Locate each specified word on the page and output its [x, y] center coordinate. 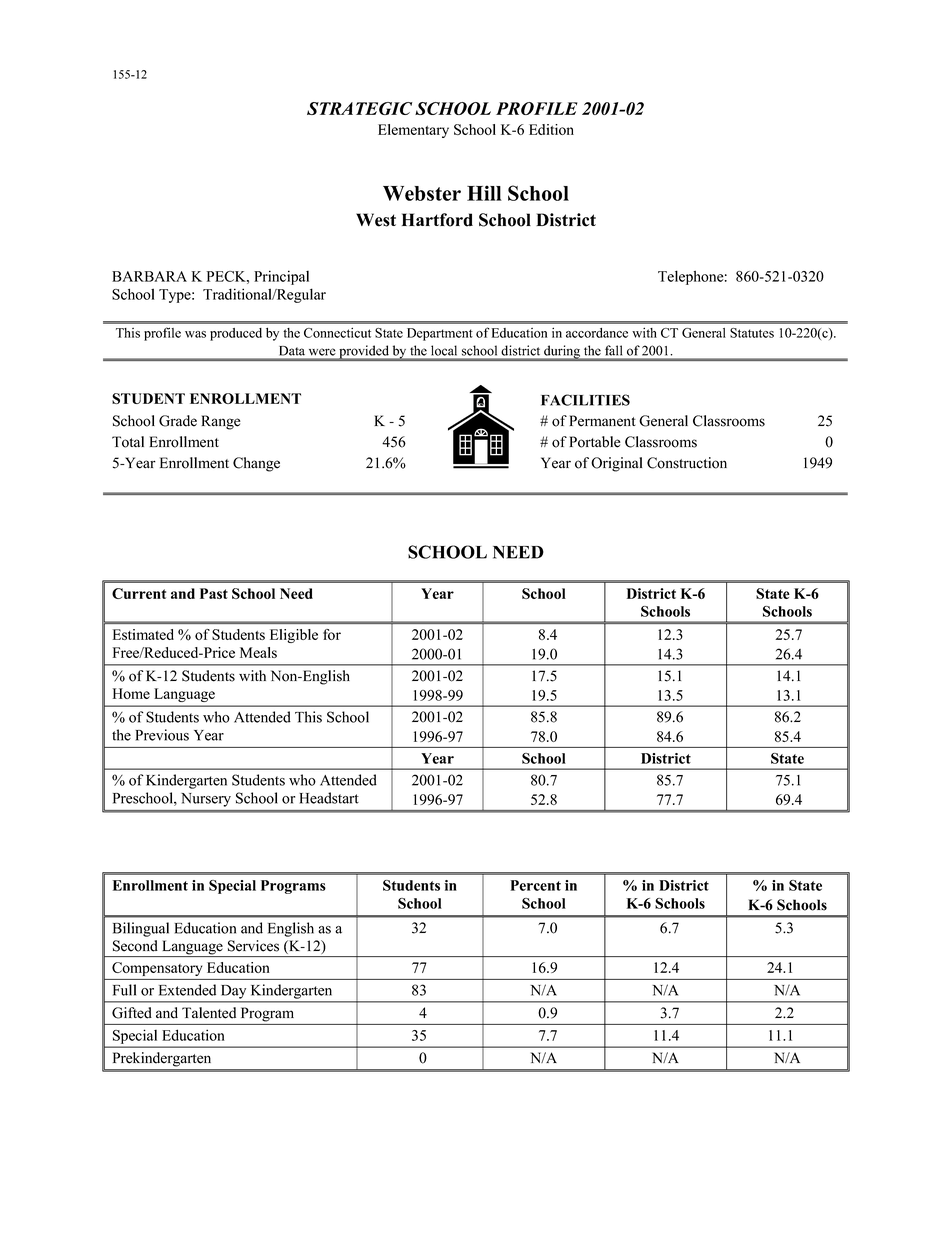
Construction [687, 463]
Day [234, 992]
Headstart [329, 798]
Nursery [206, 800]
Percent [535, 885]
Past [214, 593]
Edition [551, 129]
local [444, 351]
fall [613, 350]
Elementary [413, 131]
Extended [187, 990]
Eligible [294, 636]
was [195, 334]
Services [253, 946]
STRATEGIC [359, 108]
